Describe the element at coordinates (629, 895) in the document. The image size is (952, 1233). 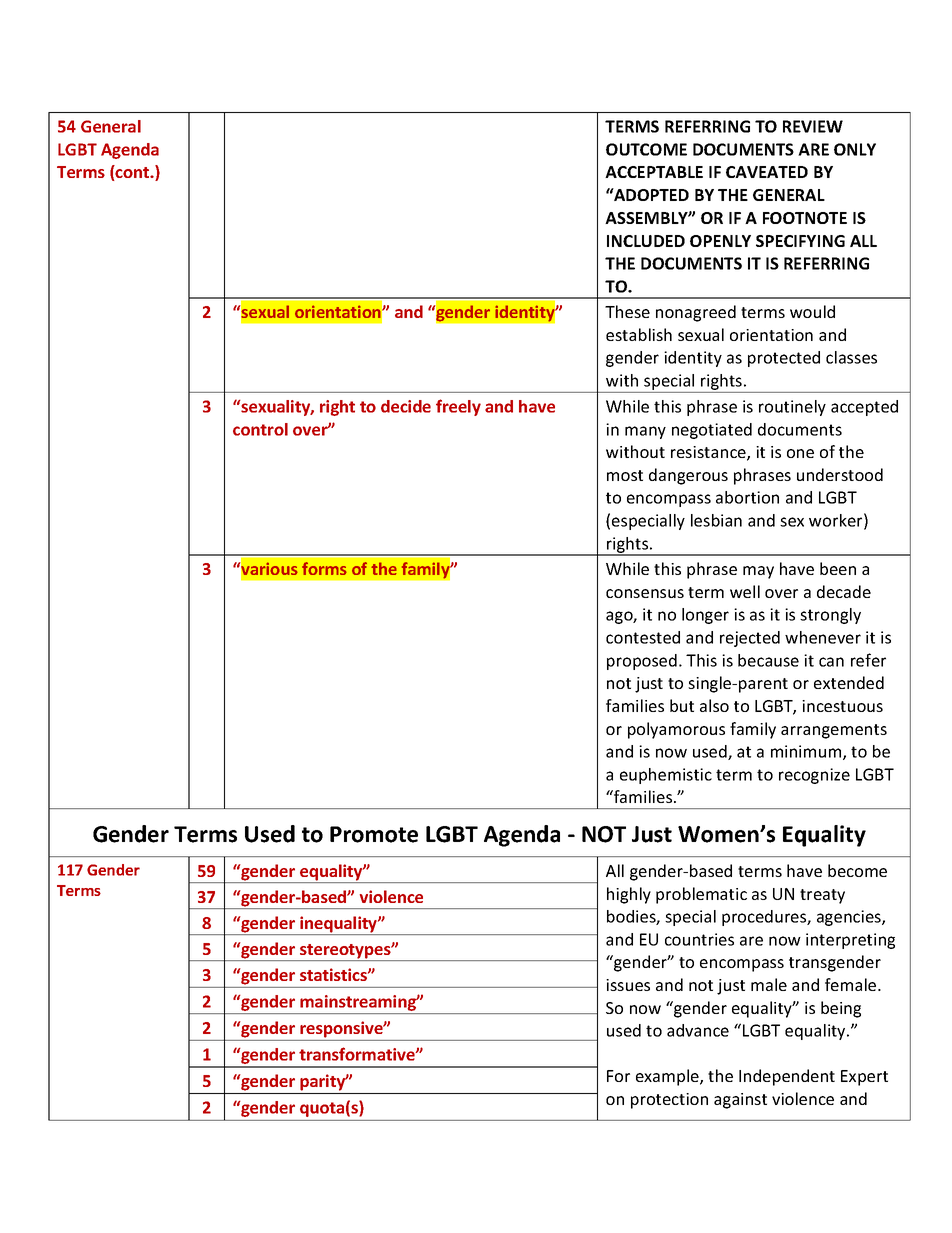
I see `highly` at that location.
